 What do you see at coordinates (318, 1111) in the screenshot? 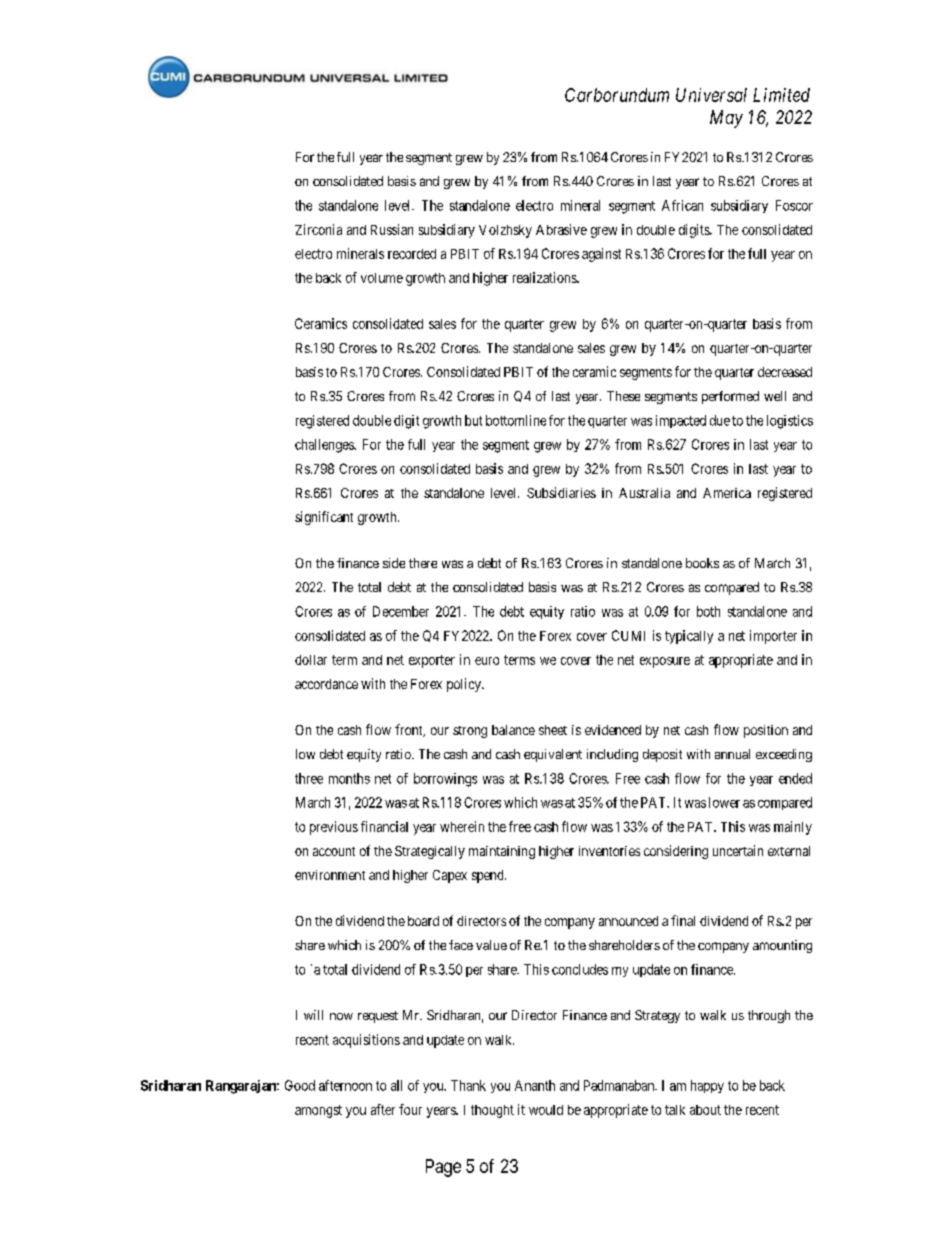
I see `amongst` at bounding box center [318, 1111].
